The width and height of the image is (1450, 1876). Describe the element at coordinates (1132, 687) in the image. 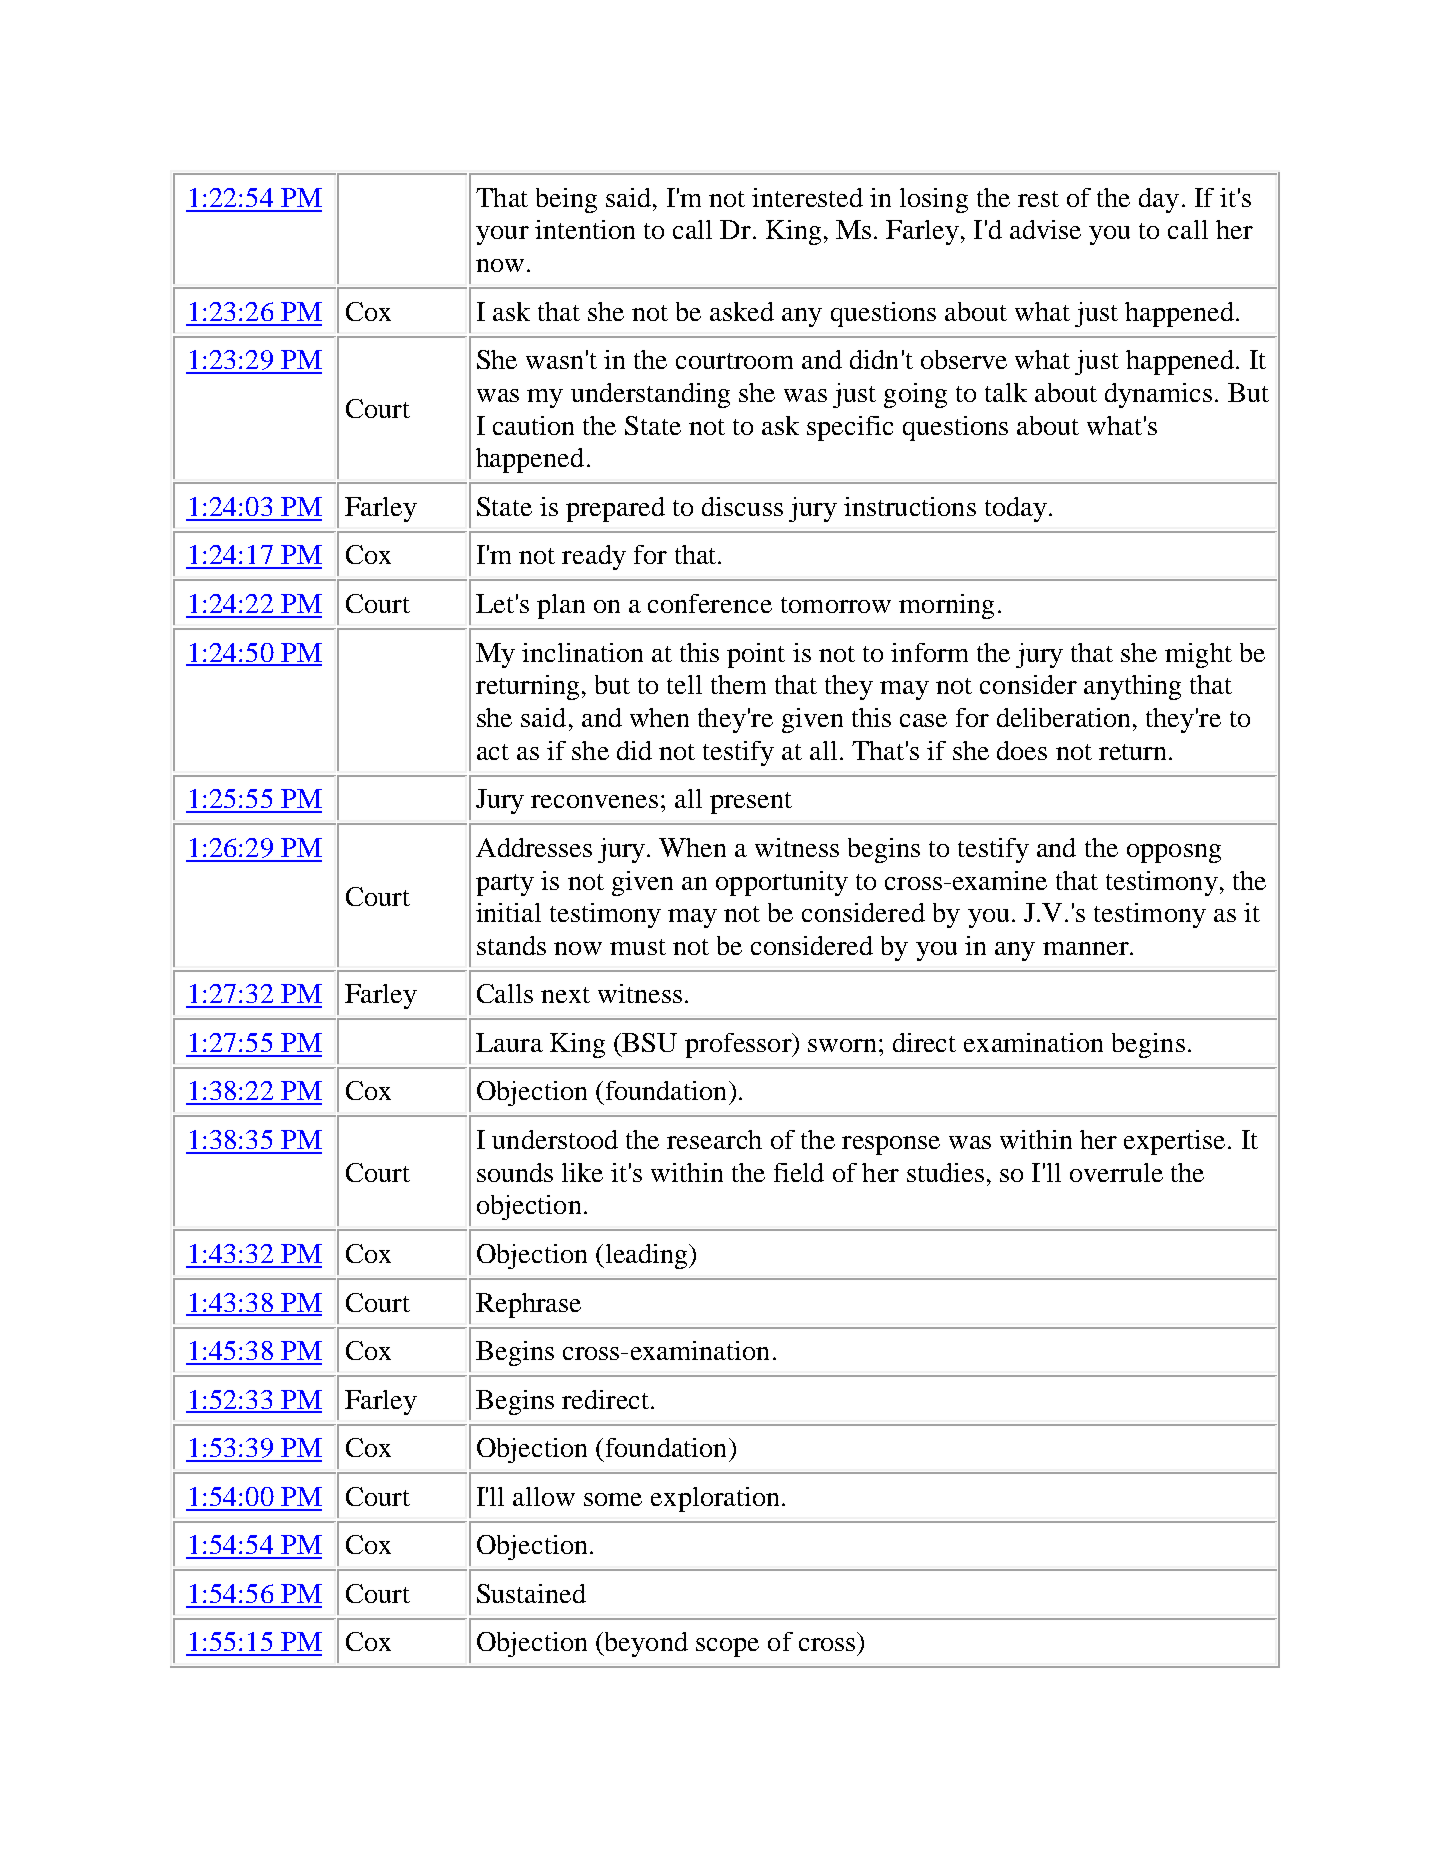

I see `anything` at that location.
